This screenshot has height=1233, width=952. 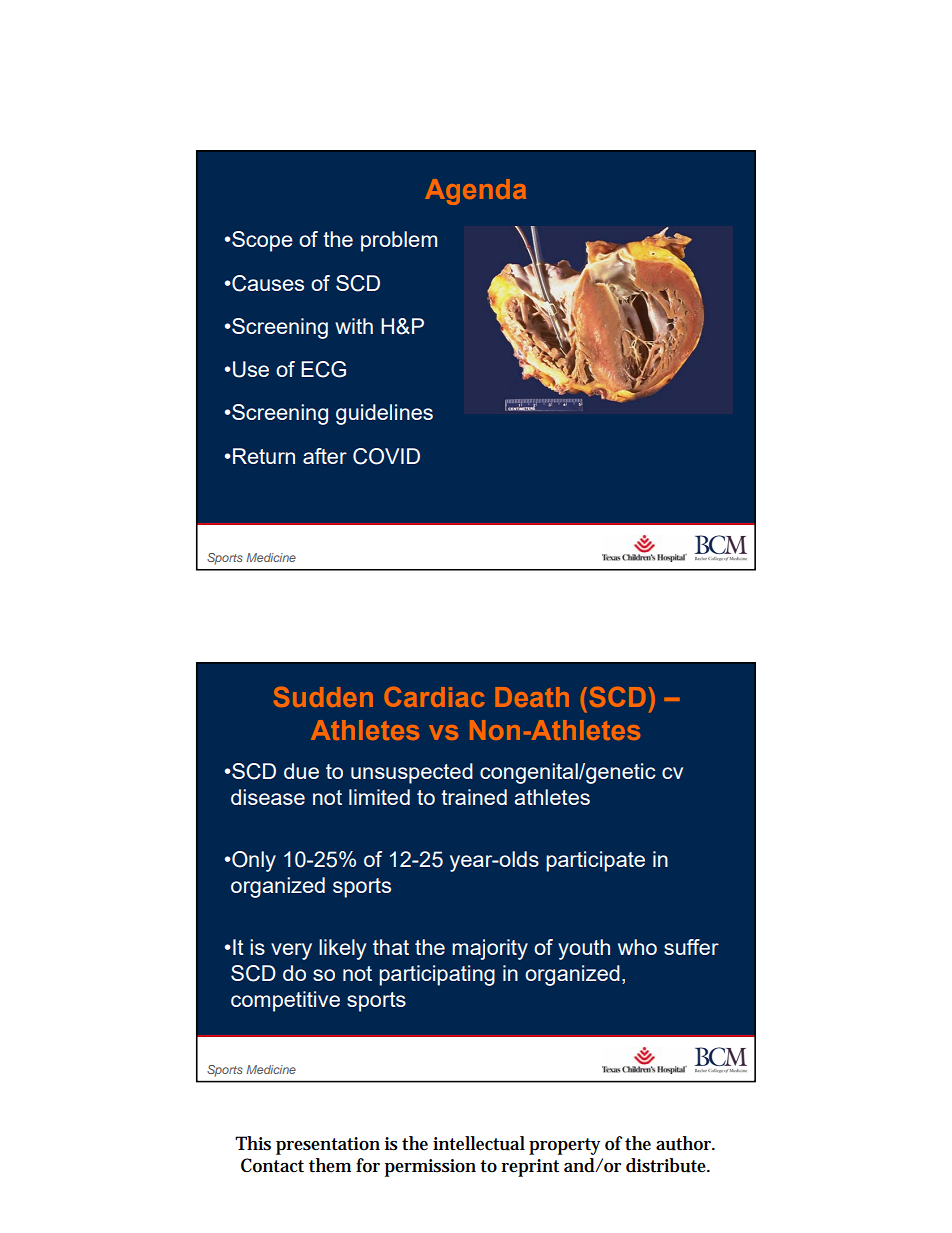 I want to click on Cardiac, so click(x=434, y=697).
